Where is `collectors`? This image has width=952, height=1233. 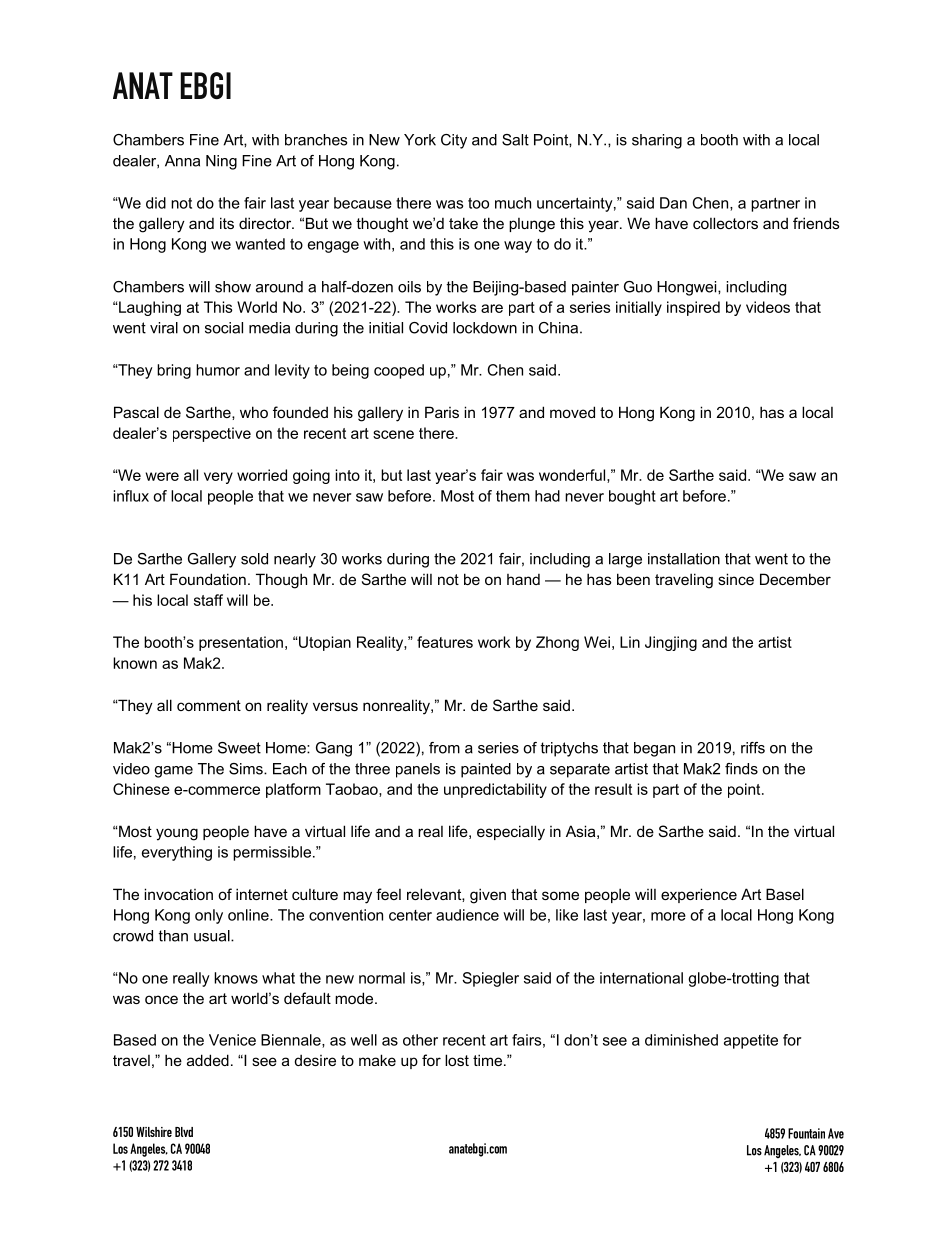
collectors is located at coordinates (725, 223).
